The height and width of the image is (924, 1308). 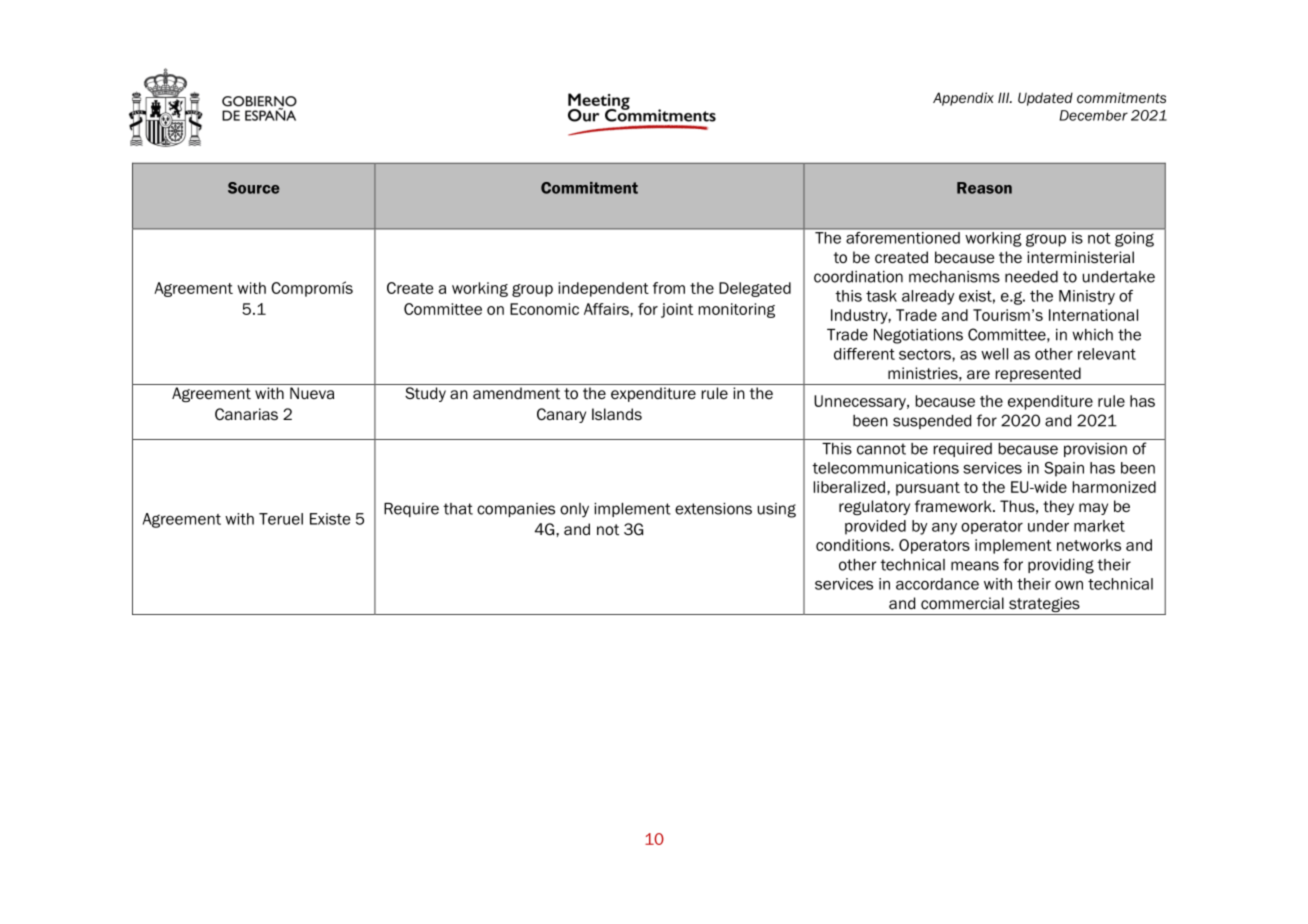 What do you see at coordinates (1045, 99) in the image?
I see `Updated` at bounding box center [1045, 99].
